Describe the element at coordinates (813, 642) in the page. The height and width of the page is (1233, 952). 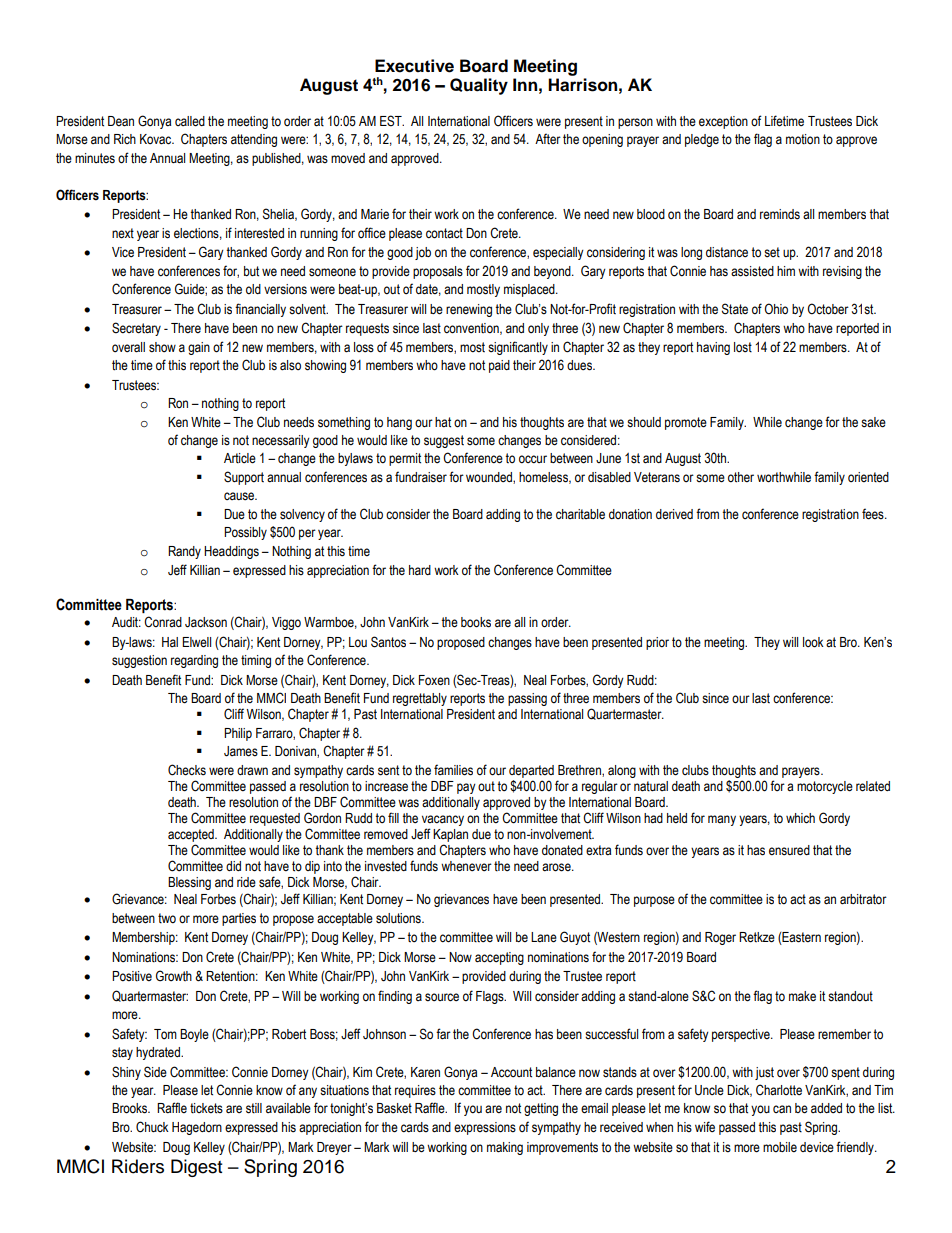
I see `look` at that location.
